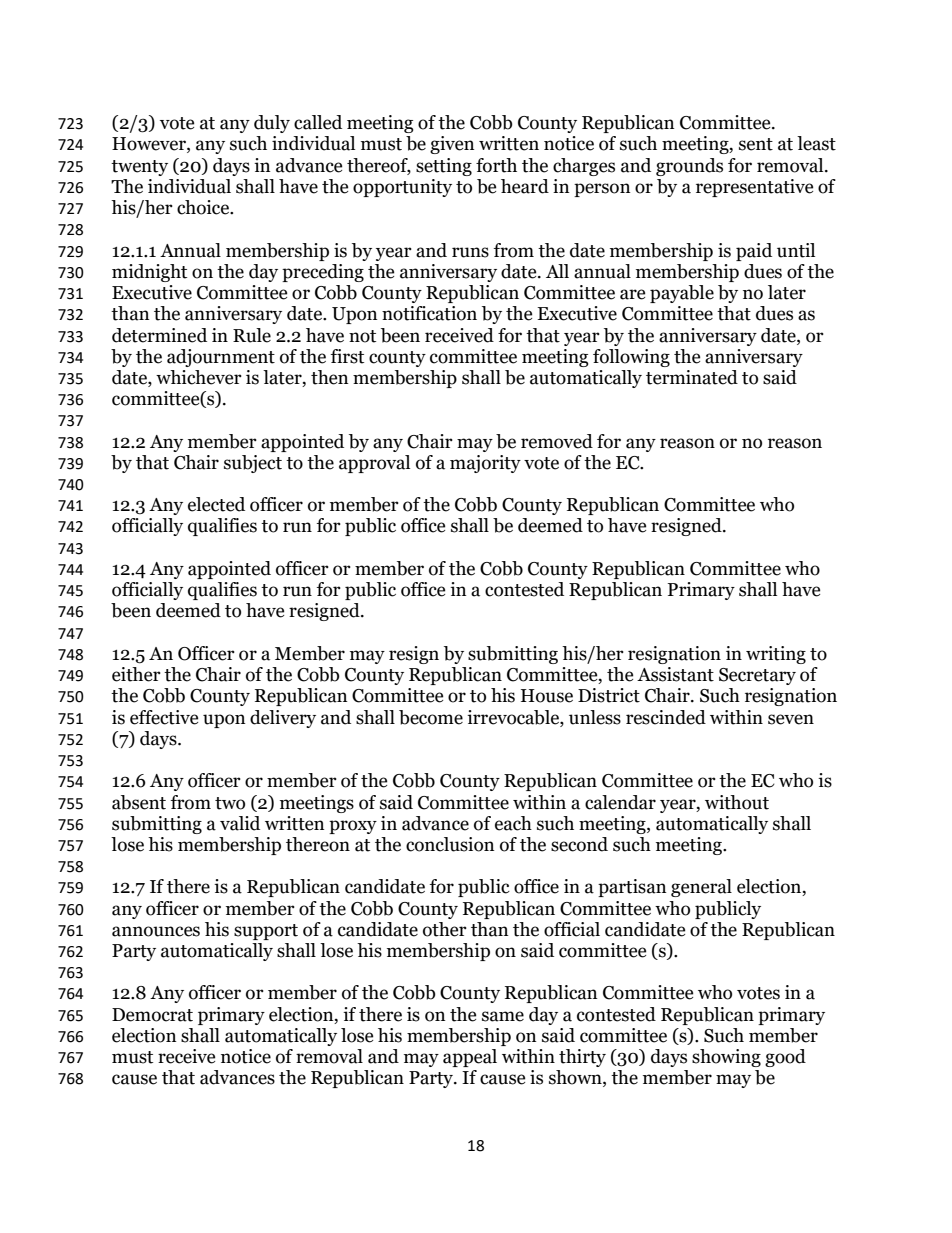 Image resolution: width=952 pixels, height=1233 pixels. What do you see at coordinates (216, 504) in the screenshot?
I see `elected` at bounding box center [216, 504].
